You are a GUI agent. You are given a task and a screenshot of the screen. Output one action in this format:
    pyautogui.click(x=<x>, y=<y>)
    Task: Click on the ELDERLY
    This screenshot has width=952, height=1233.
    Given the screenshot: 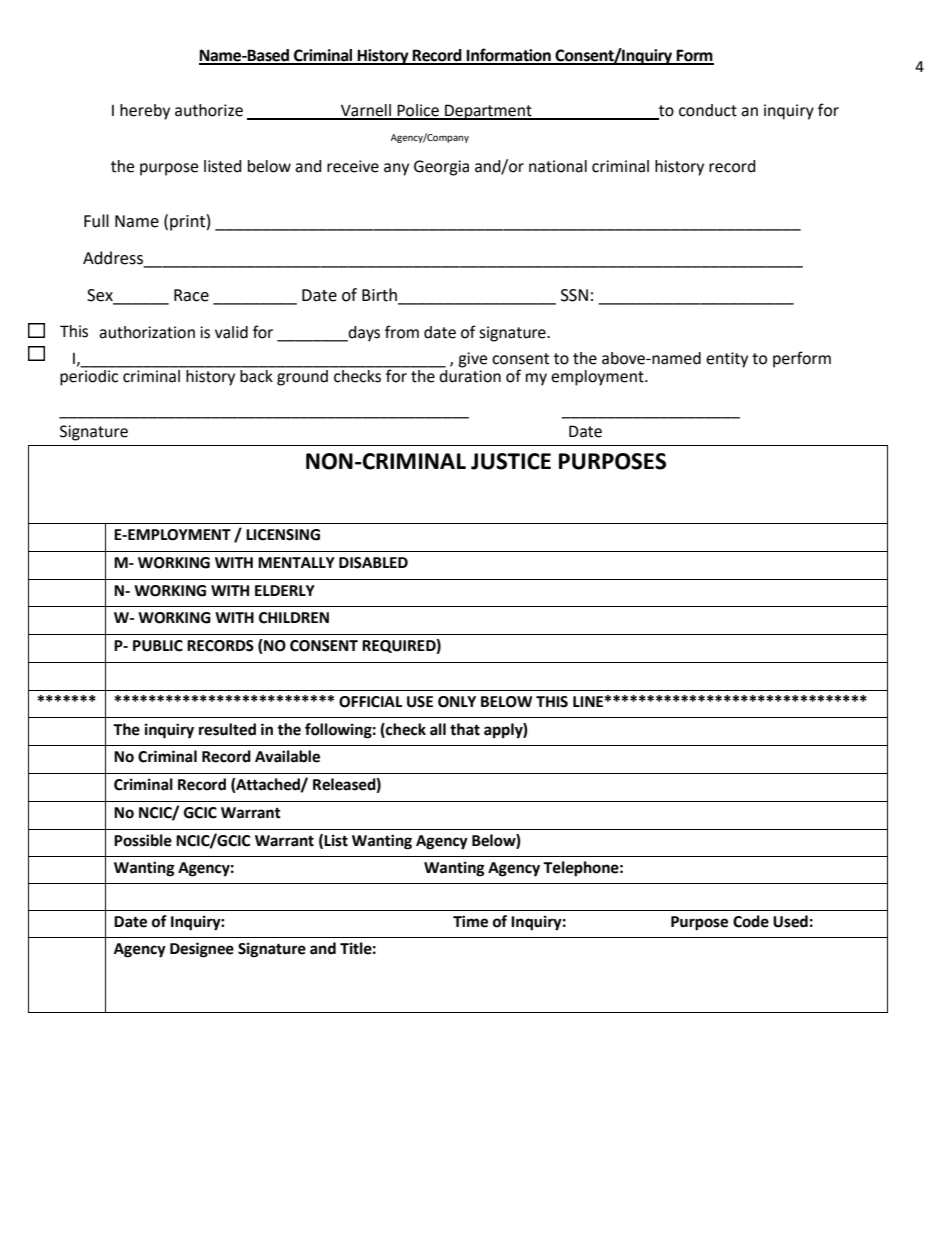 What is the action you would take?
    pyautogui.click(x=285, y=590)
